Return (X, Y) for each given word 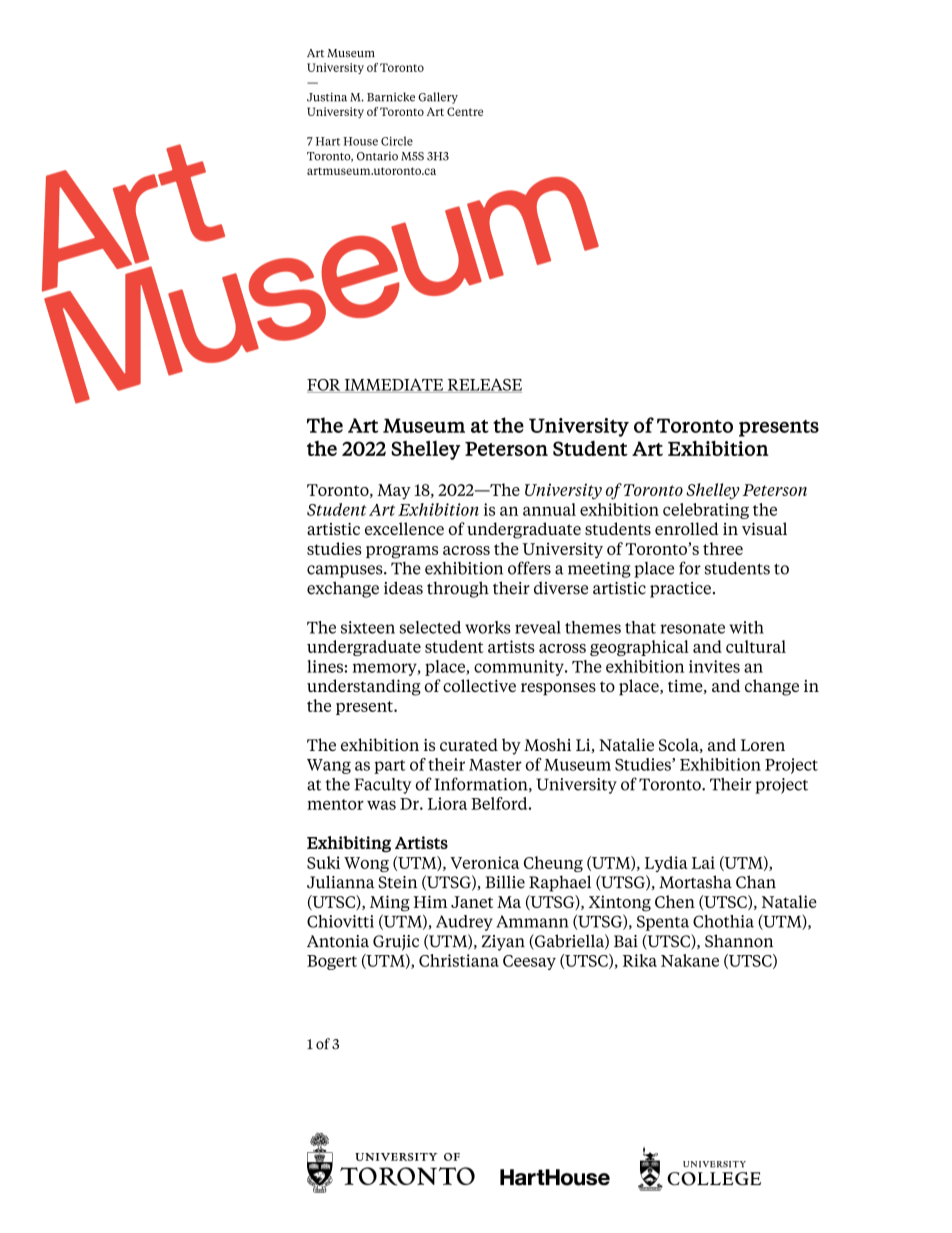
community (520, 668)
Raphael (560, 883)
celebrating (706, 511)
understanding (364, 687)
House (360, 141)
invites (714, 666)
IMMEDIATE (394, 386)
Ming (390, 903)
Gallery (438, 98)
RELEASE (483, 386)
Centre (465, 111)
